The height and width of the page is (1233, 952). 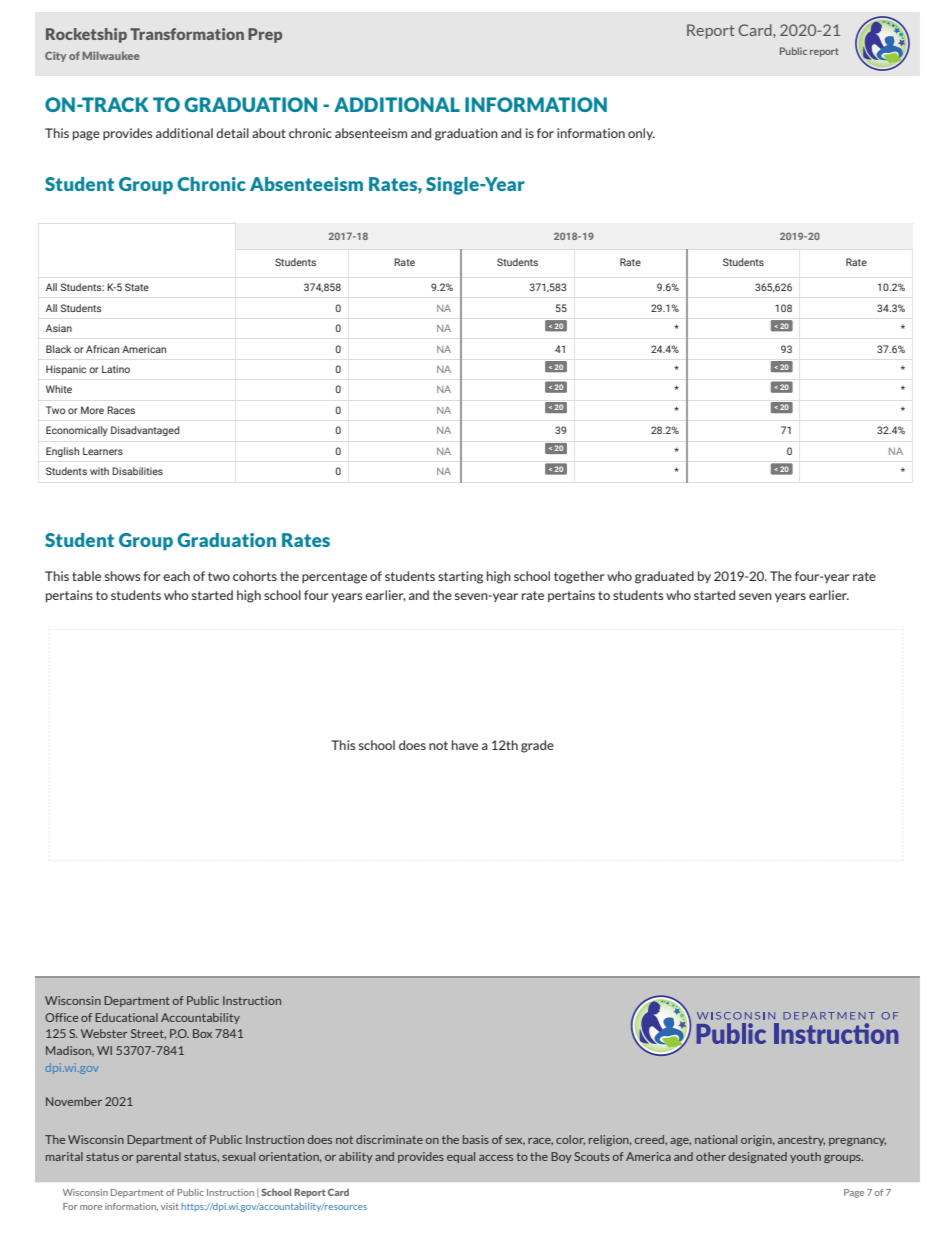 I want to click on Prep, so click(x=265, y=35).
